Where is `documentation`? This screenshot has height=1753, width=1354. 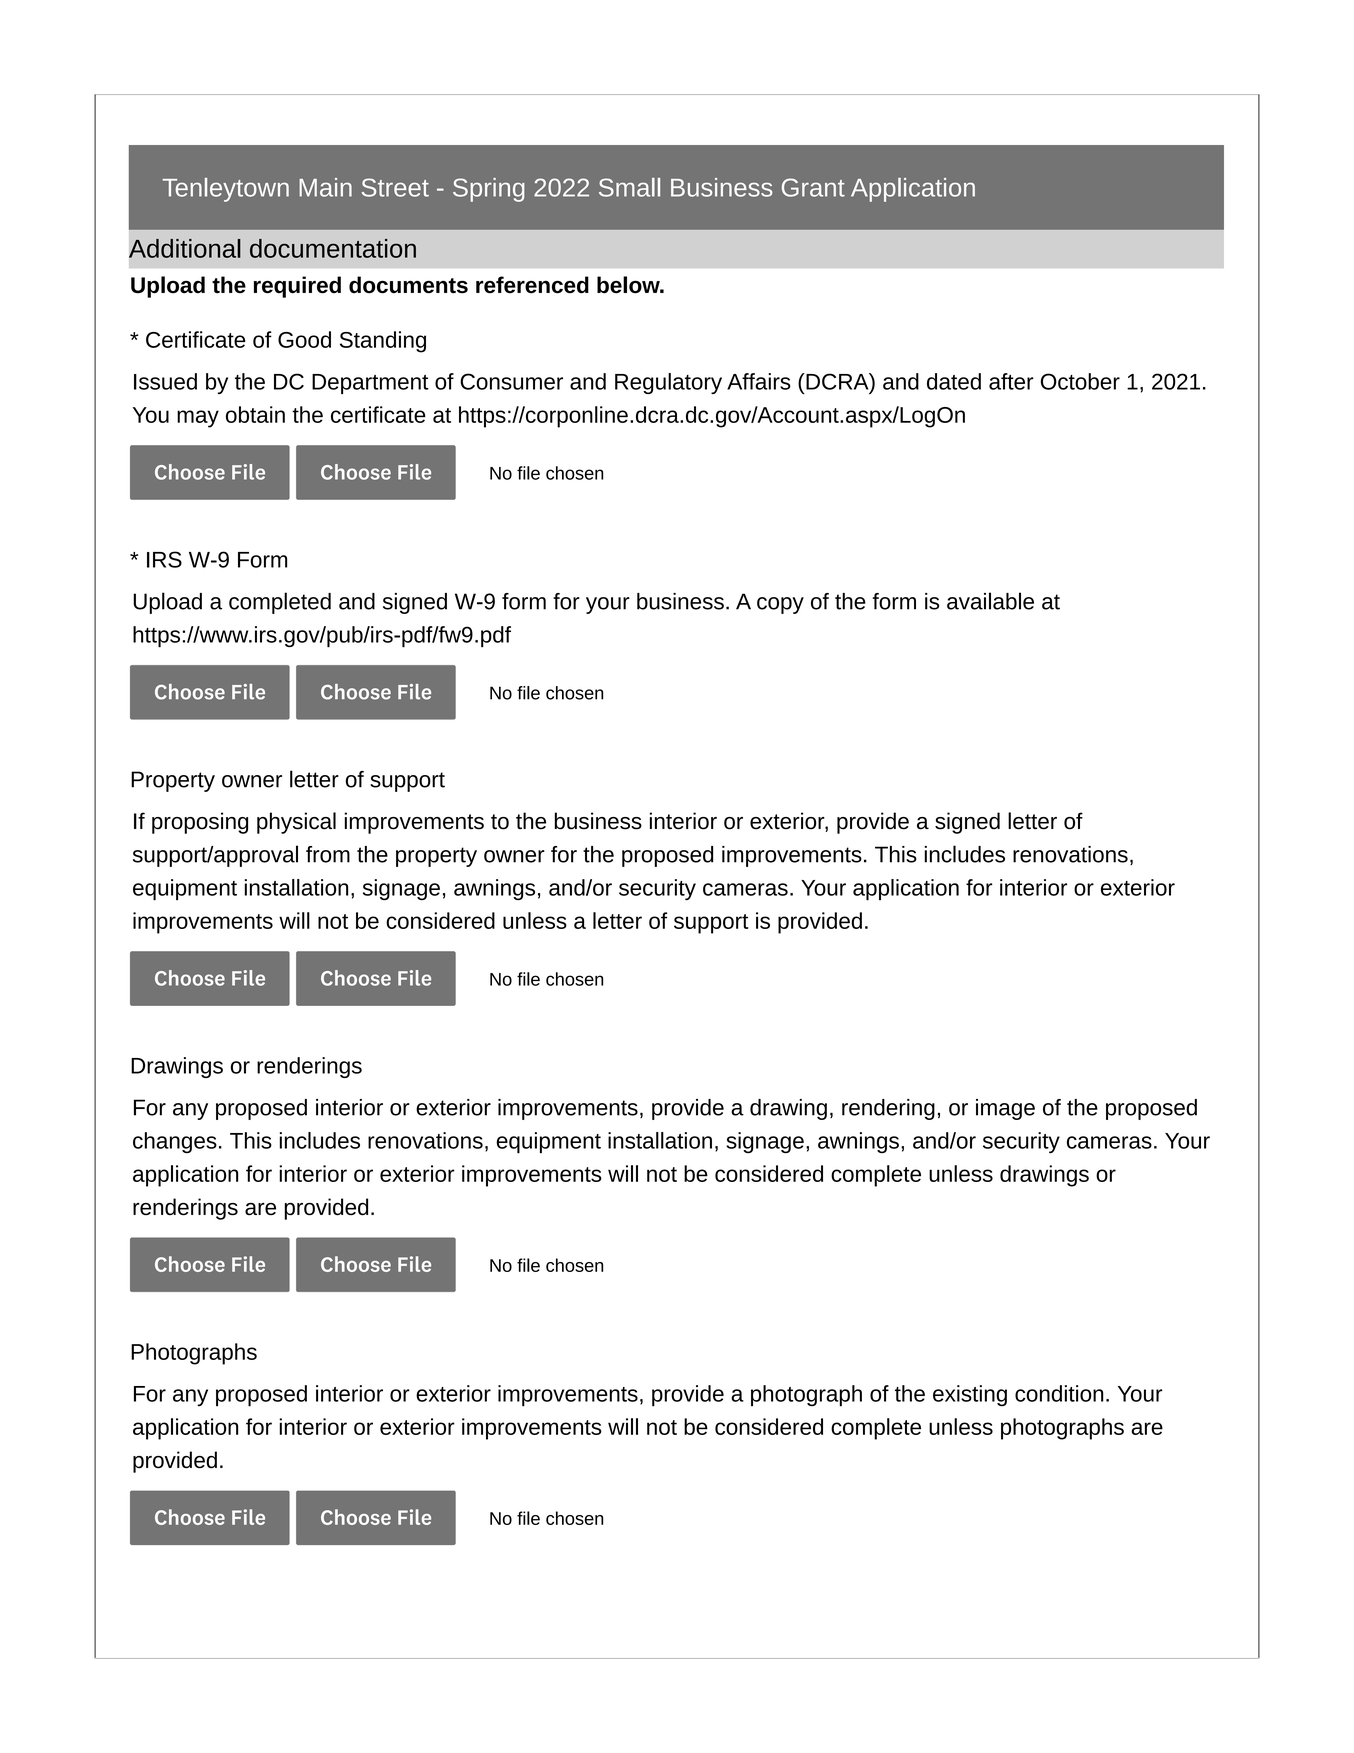
documentation is located at coordinates (333, 248).
